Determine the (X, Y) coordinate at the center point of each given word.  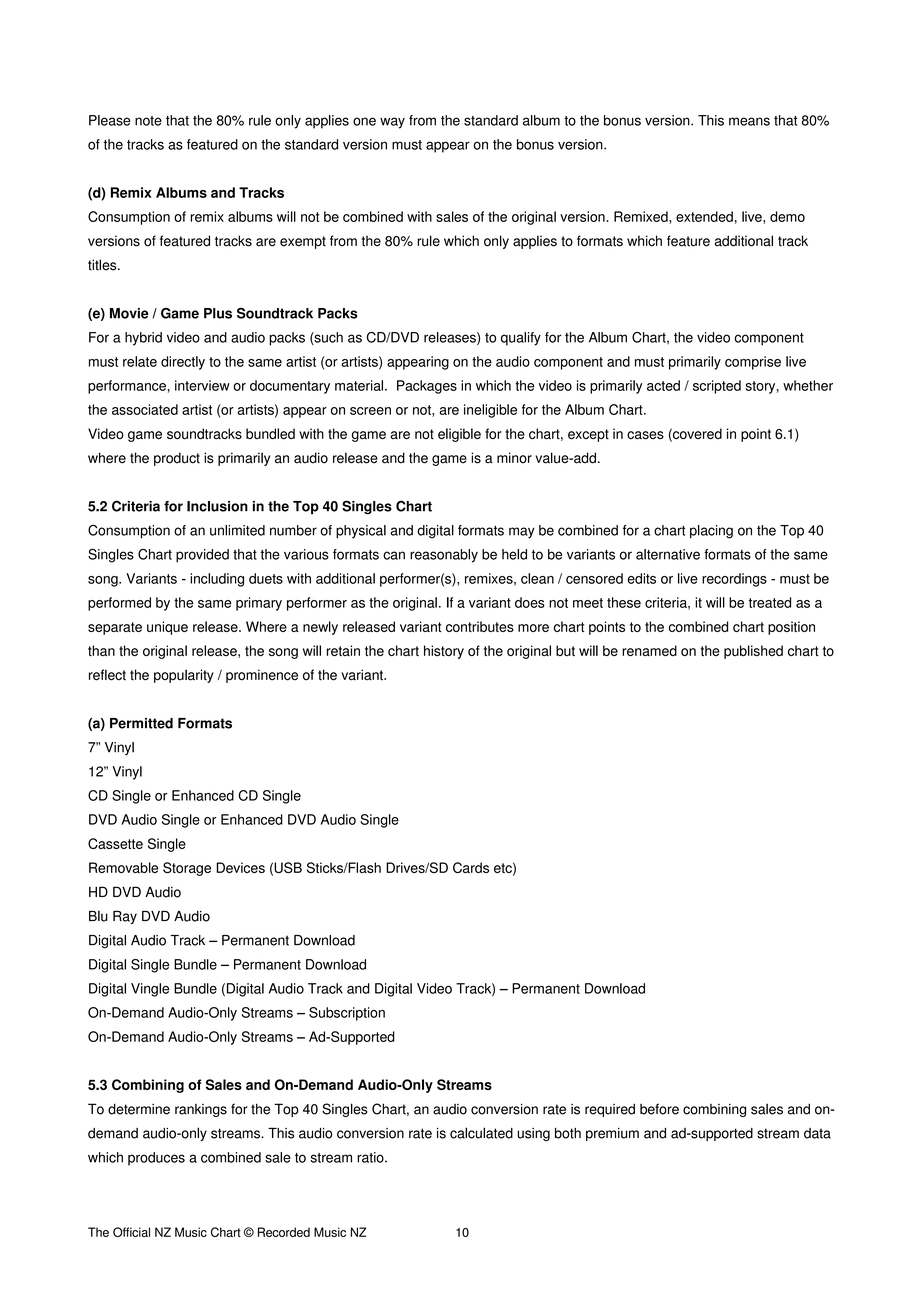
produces (156, 1159)
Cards (471, 867)
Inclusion (217, 506)
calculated (481, 1133)
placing (711, 532)
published (753, 652)
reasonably (444, 556)
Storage (187, 869)
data (817, 1133)
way (392, 123)
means (749, 121)
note (148, 121)
